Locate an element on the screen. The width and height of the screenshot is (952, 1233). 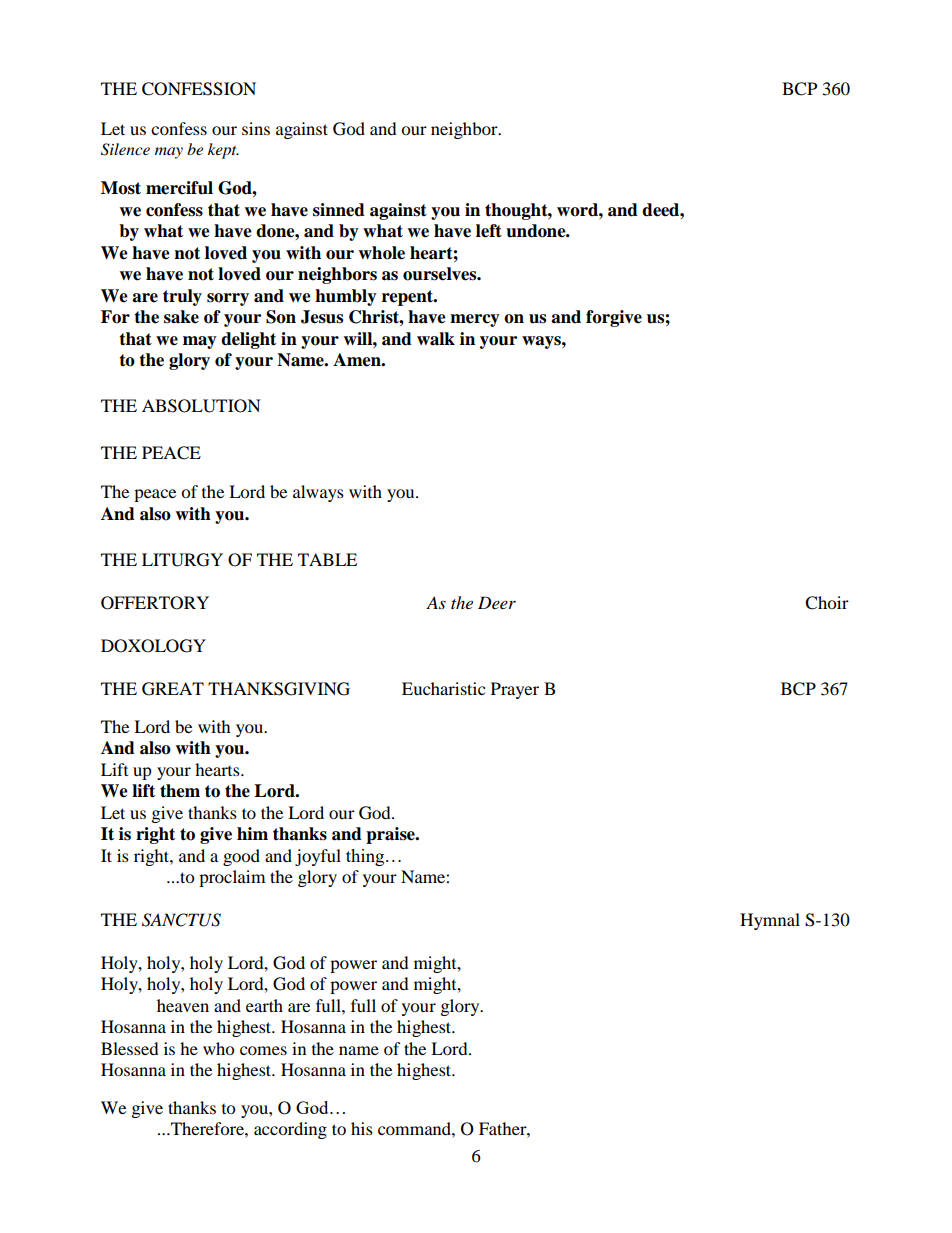
Hymnal is located at coordinates (770, 921).
